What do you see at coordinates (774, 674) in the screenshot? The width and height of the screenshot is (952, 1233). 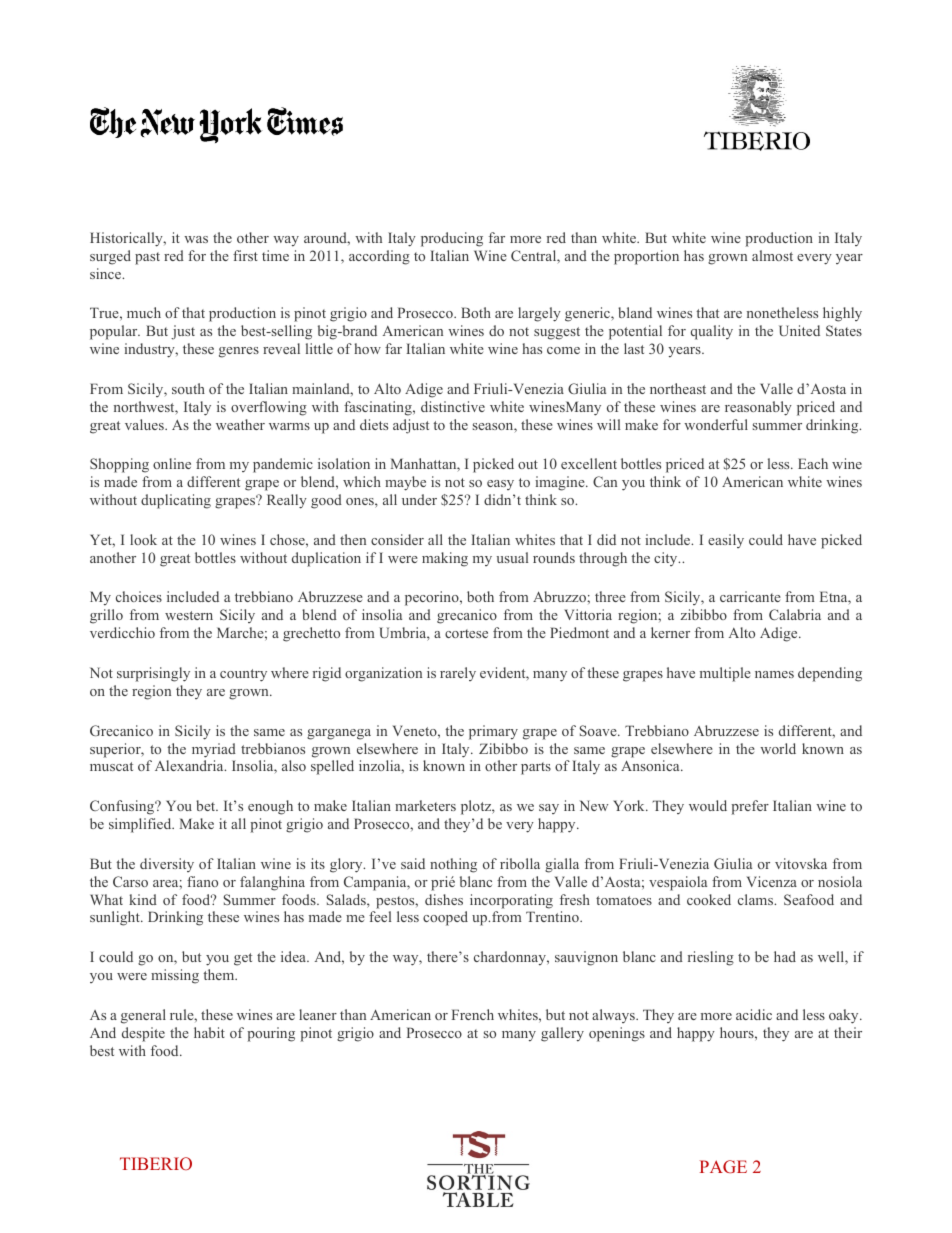 I see `names` at bounding box center [774, 674].
